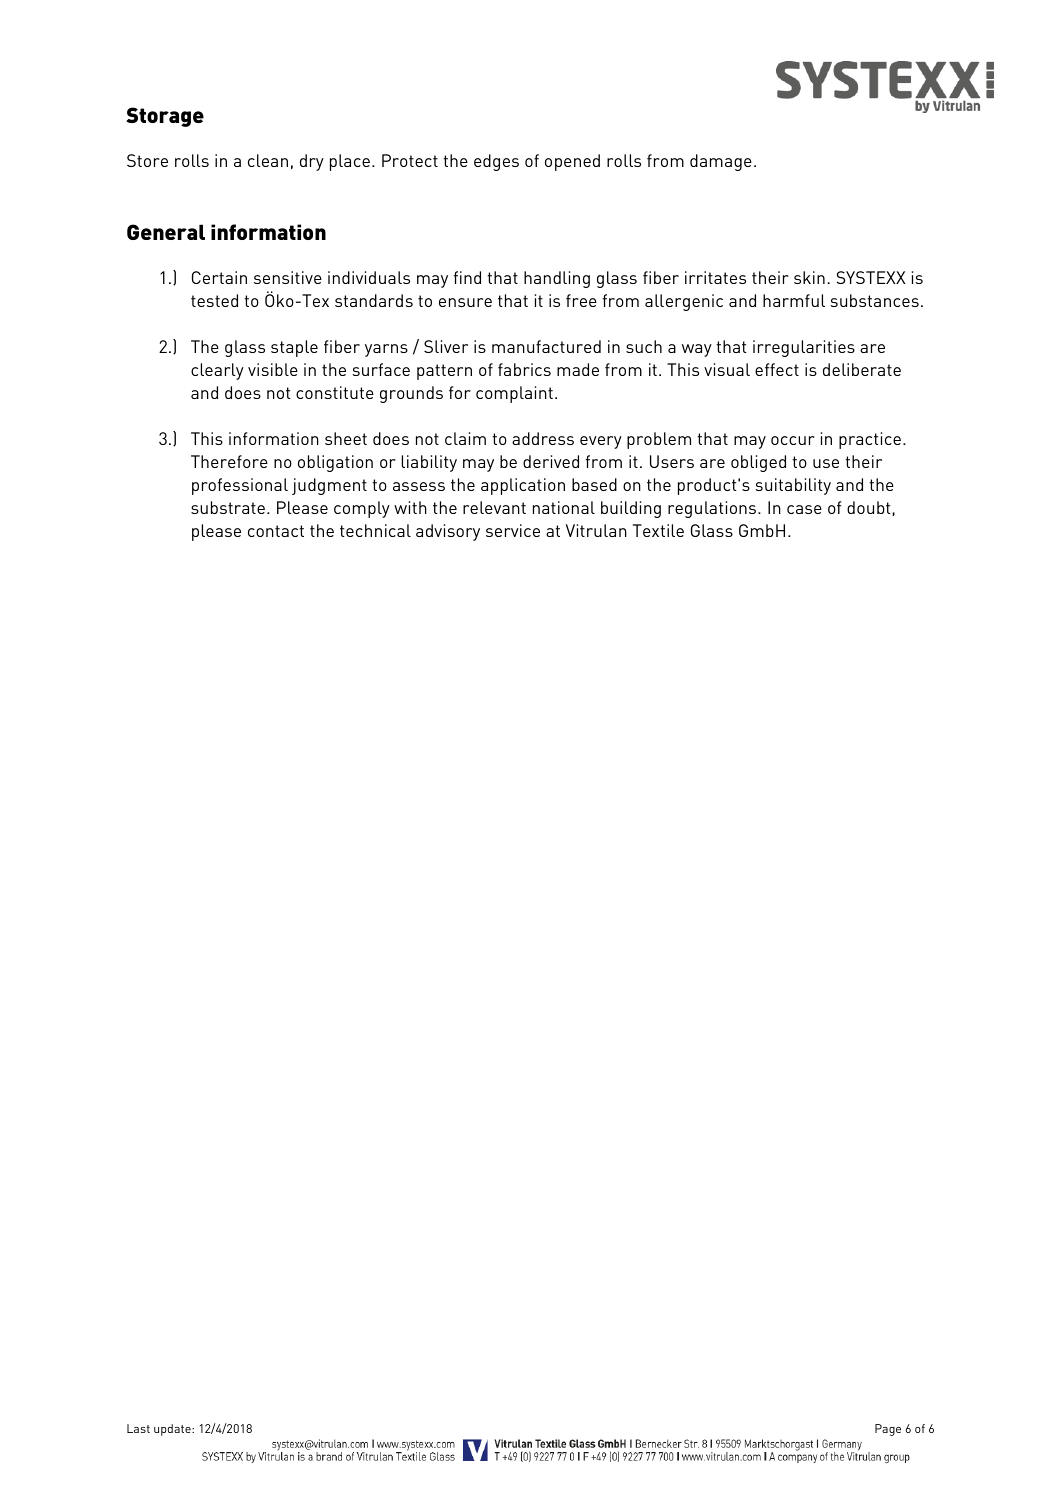 The width and height of the screenshot is (1061, 1500). What do you see at coordinates (276, 531) in the screenshot?
I see `contact` at bounding box center [276, 531].
